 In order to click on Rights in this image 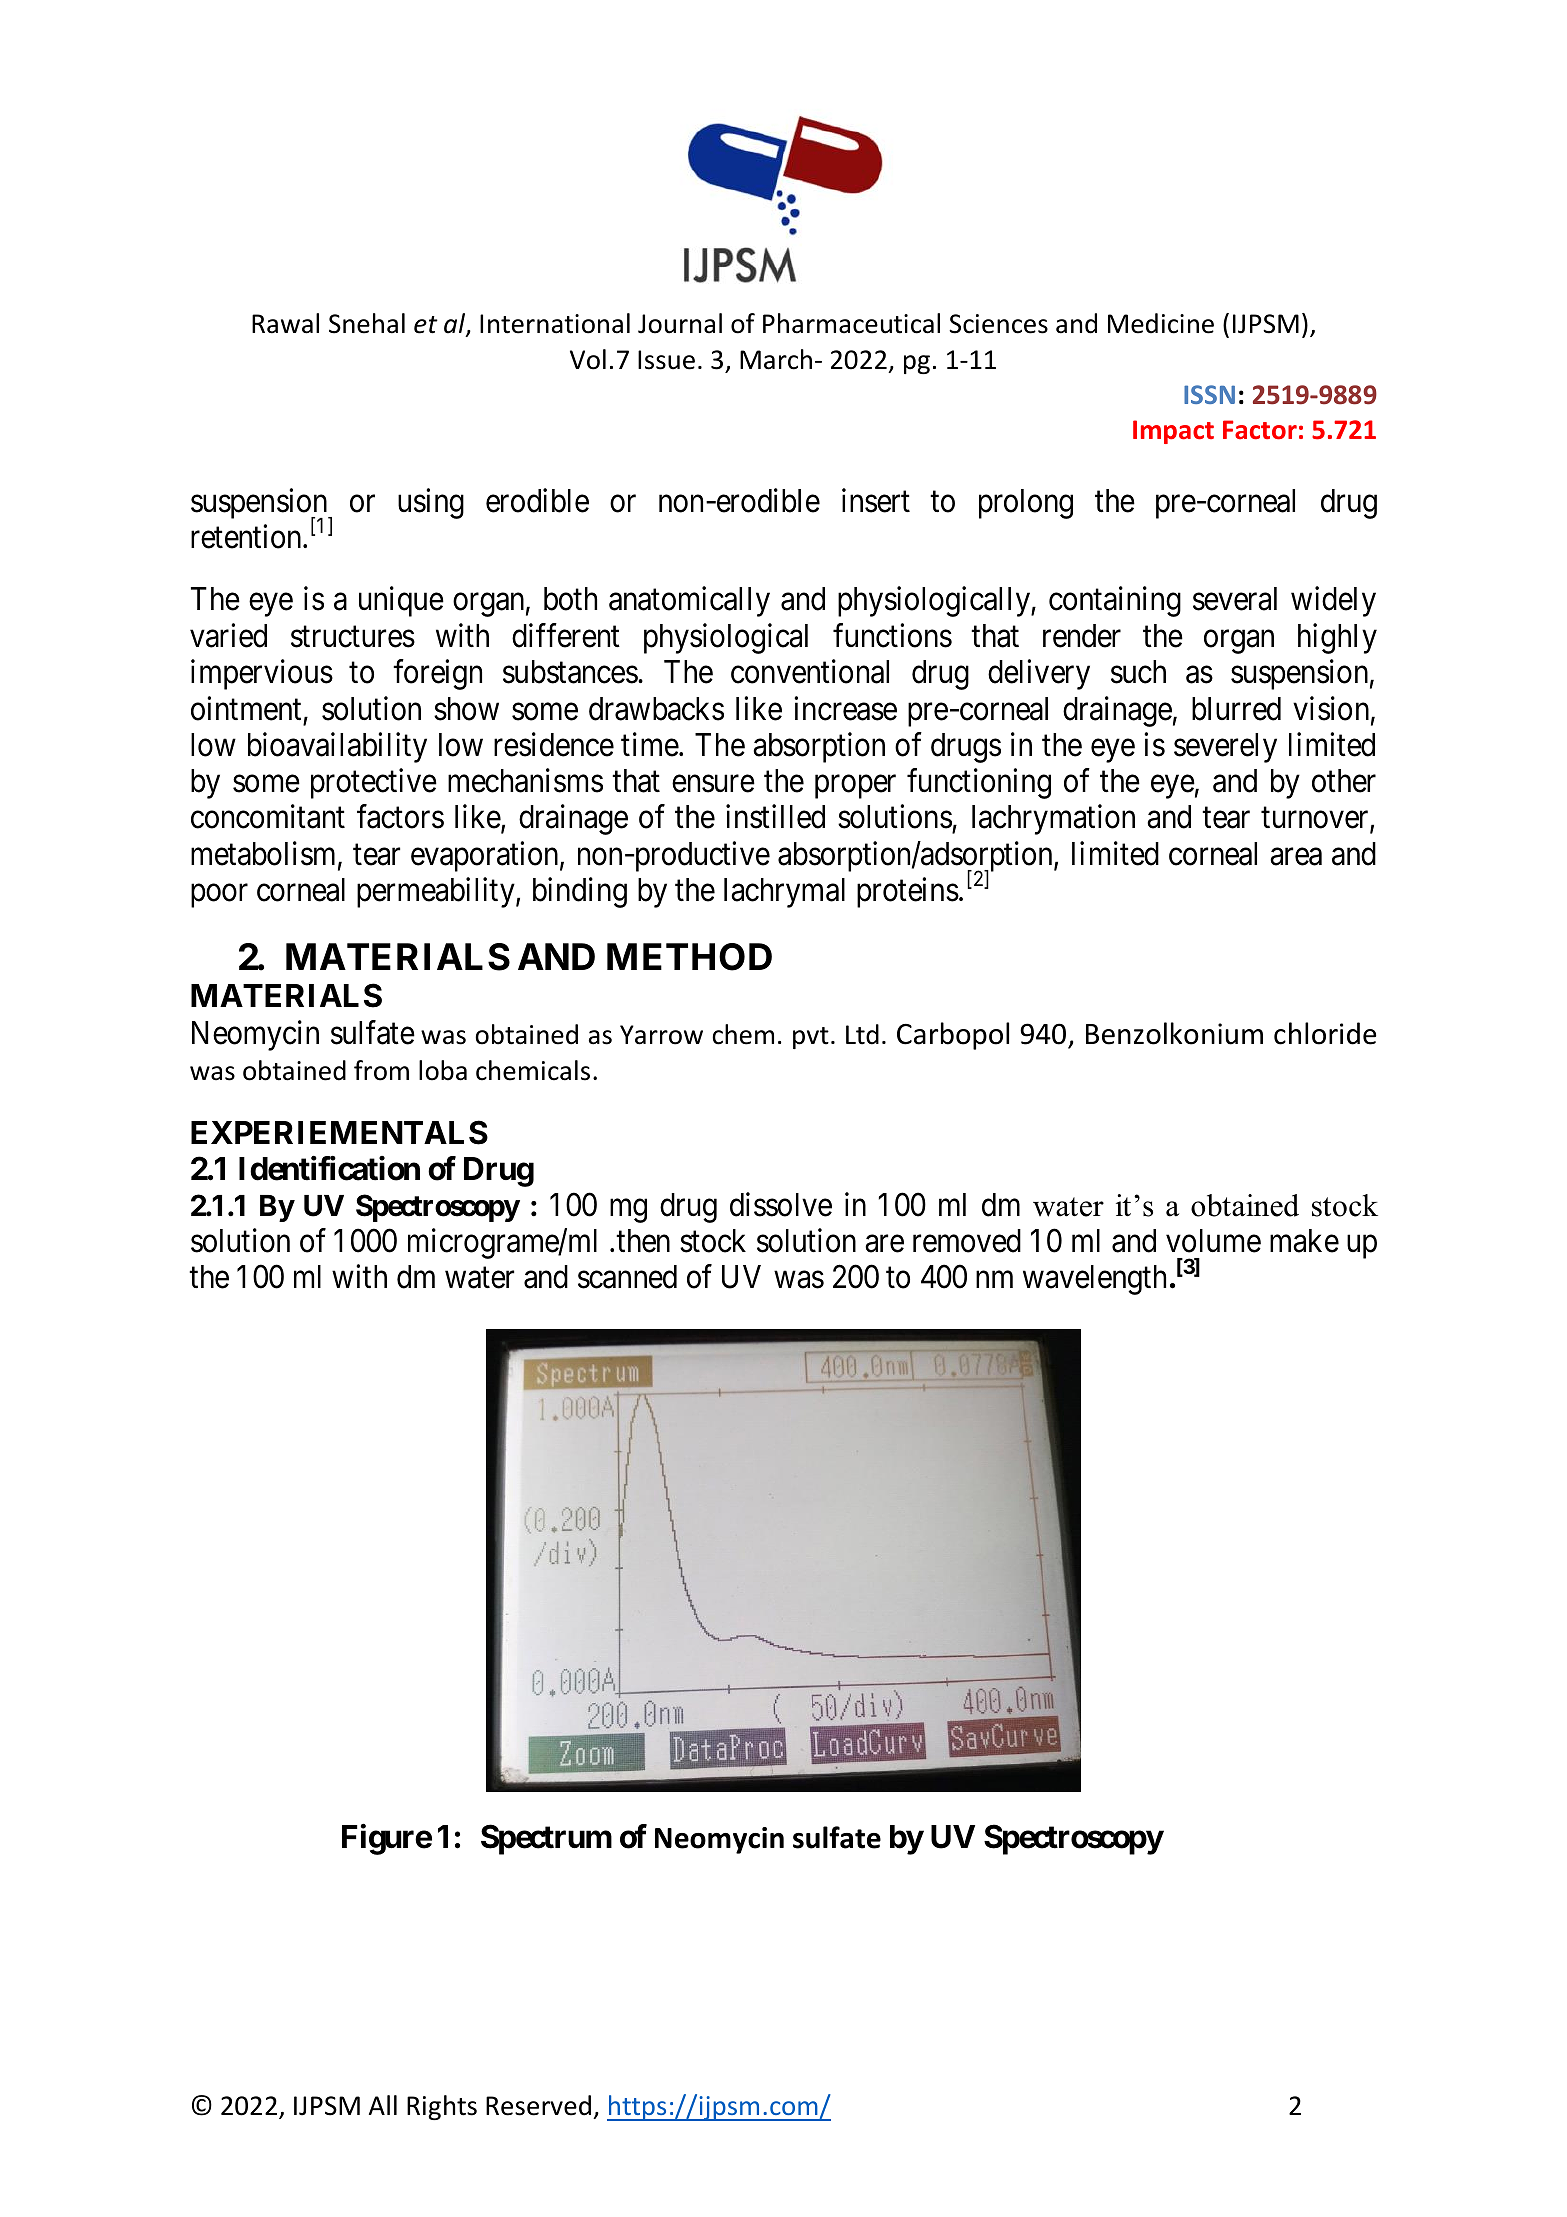, I will do `click(442, 2107)`.
